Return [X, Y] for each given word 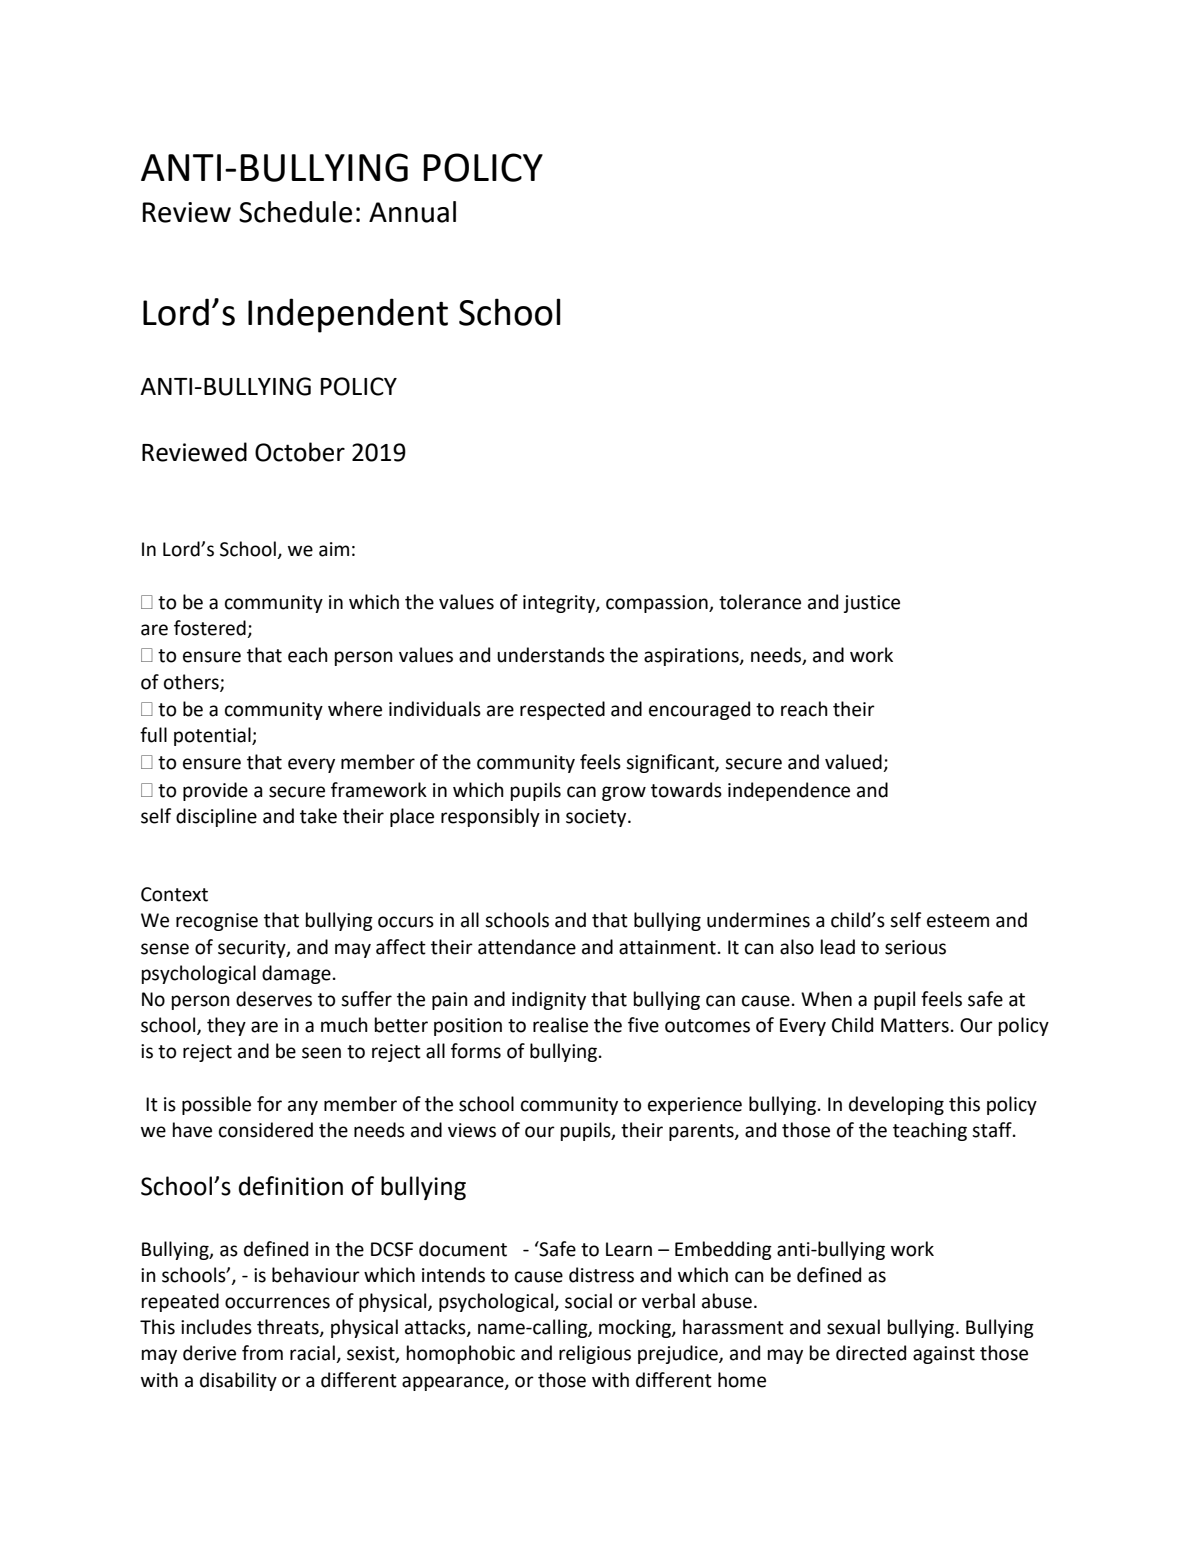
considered [266, 1130]
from [262, 1353]
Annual [412, 212]
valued [854, 763]
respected [562, 710]
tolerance [760, 602]
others [192, 682]
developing [896, 1105]
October [300, 452]
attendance [527, 947]
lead [838, 947]
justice [872, 604]
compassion [658, 604]
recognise [217, 922]
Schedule [295, 212]
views [472, 1130]
